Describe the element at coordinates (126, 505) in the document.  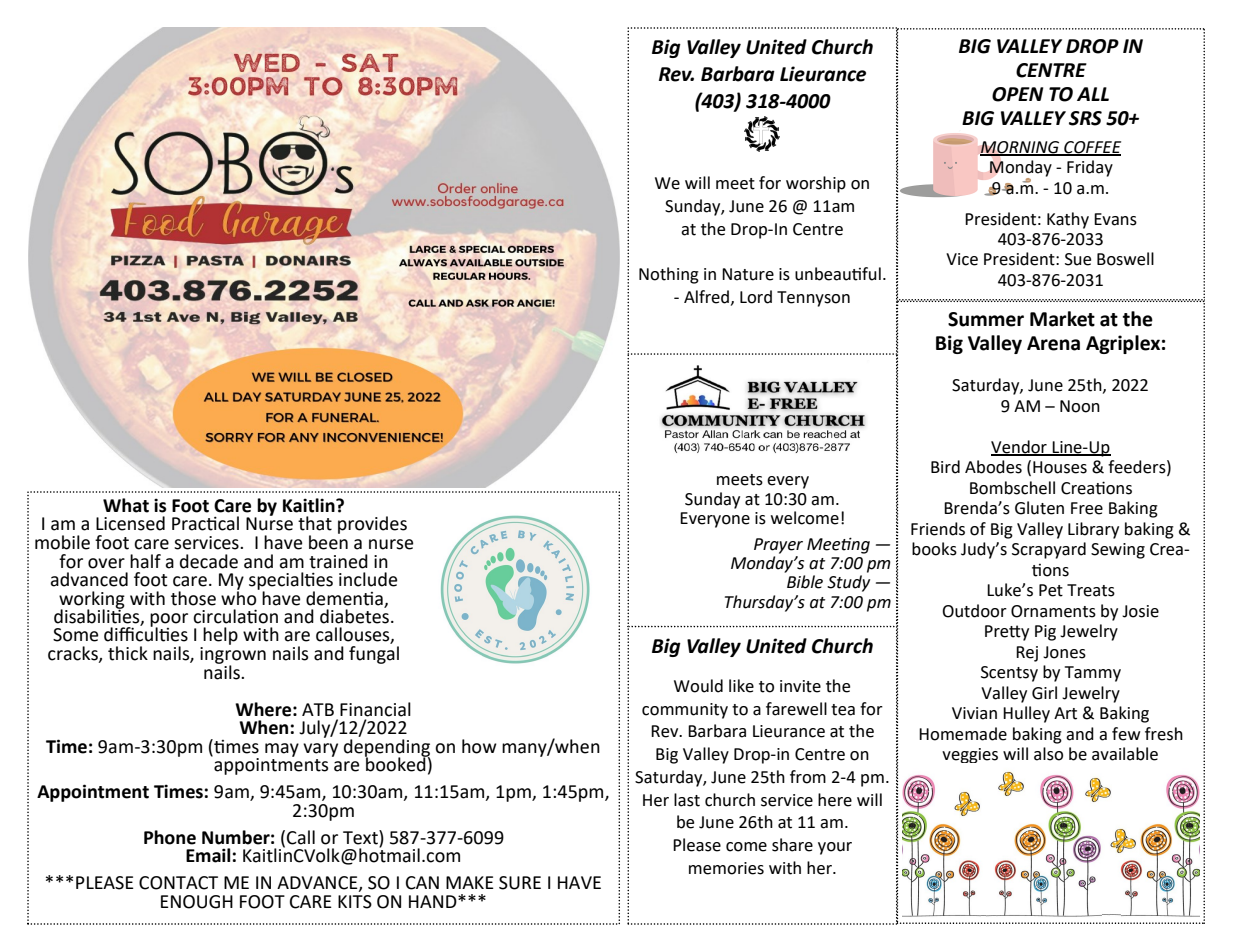
I see `What` at that location.
